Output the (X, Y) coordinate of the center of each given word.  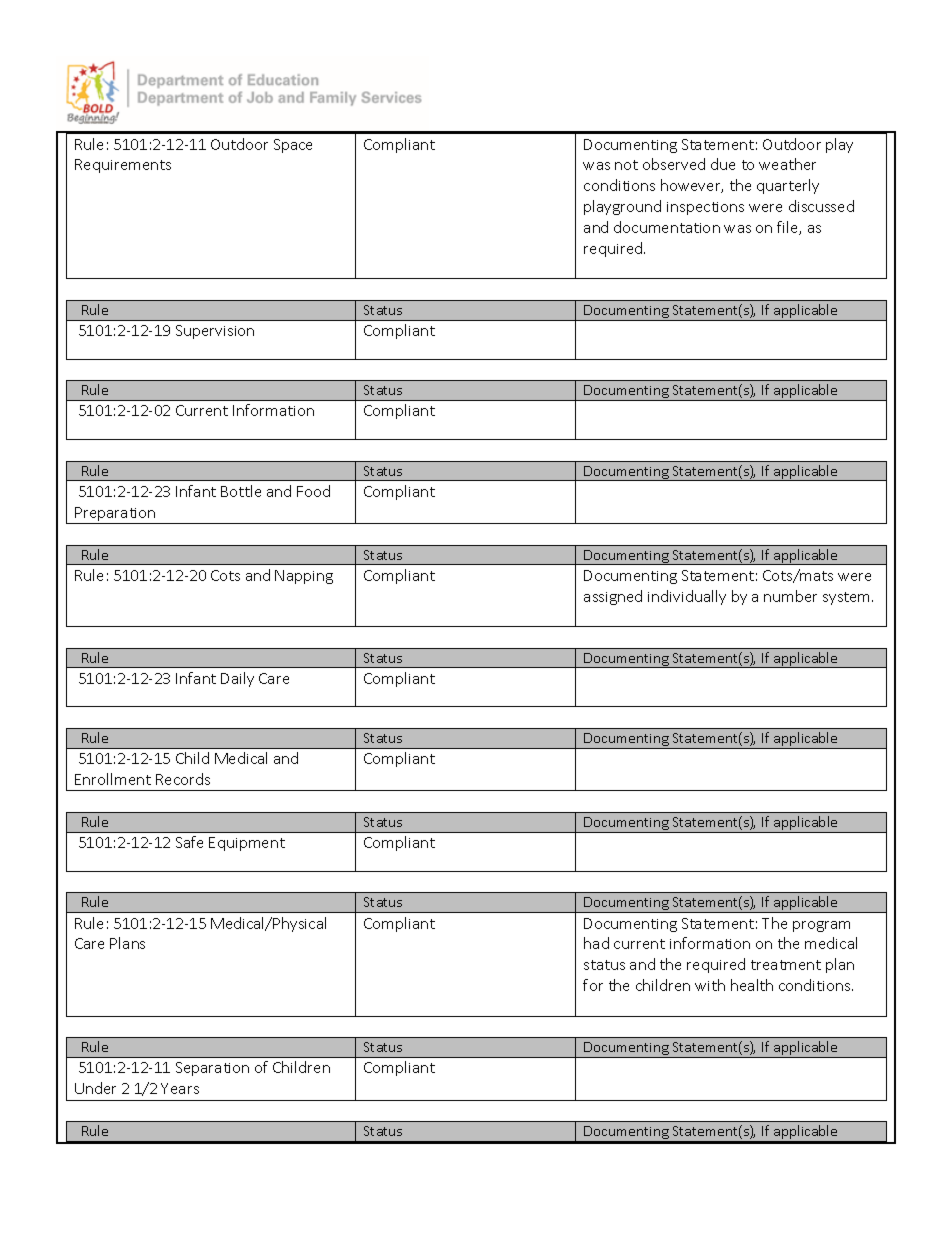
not (626, 165)
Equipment (247, 844)
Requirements (123, 166)
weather (787, 164)
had (596, 943)
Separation (212, 1069)
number (790, 596)
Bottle (241, 491)
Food (313, 491)
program (821, 926)
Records (183, 779)
